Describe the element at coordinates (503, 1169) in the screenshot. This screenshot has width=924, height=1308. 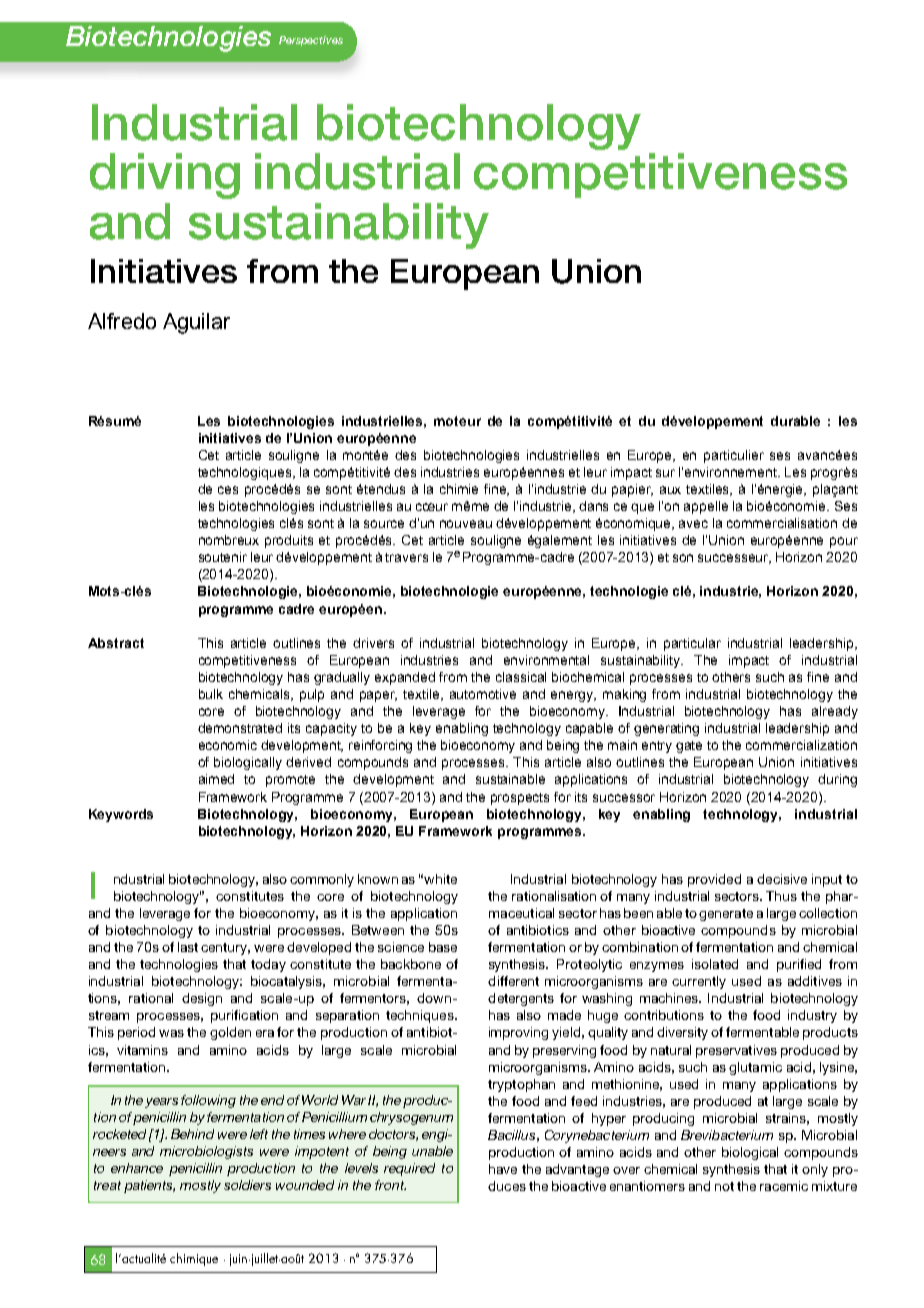
I see `have` at that location.
